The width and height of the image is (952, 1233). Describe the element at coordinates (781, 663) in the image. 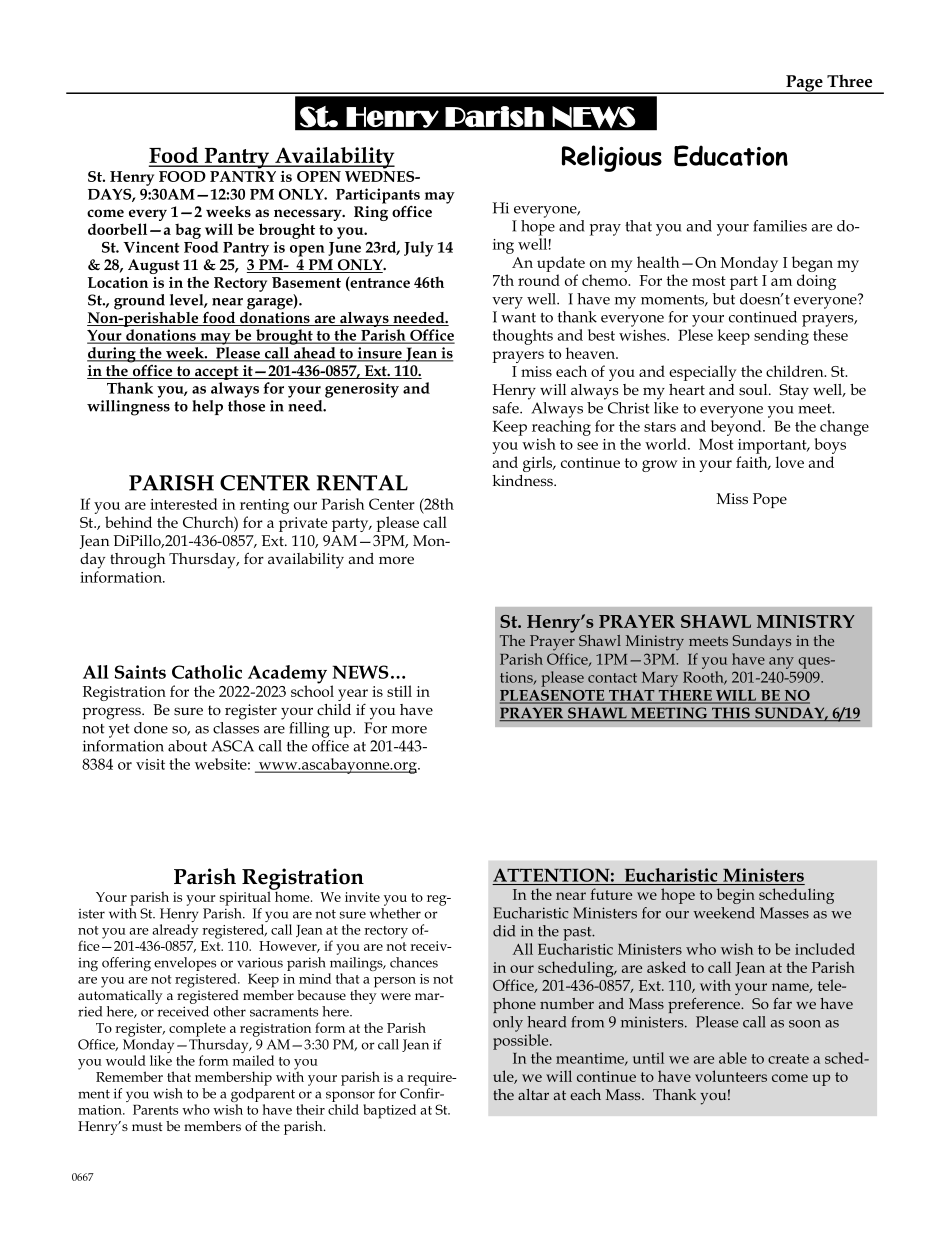

I see `any` at that location.
